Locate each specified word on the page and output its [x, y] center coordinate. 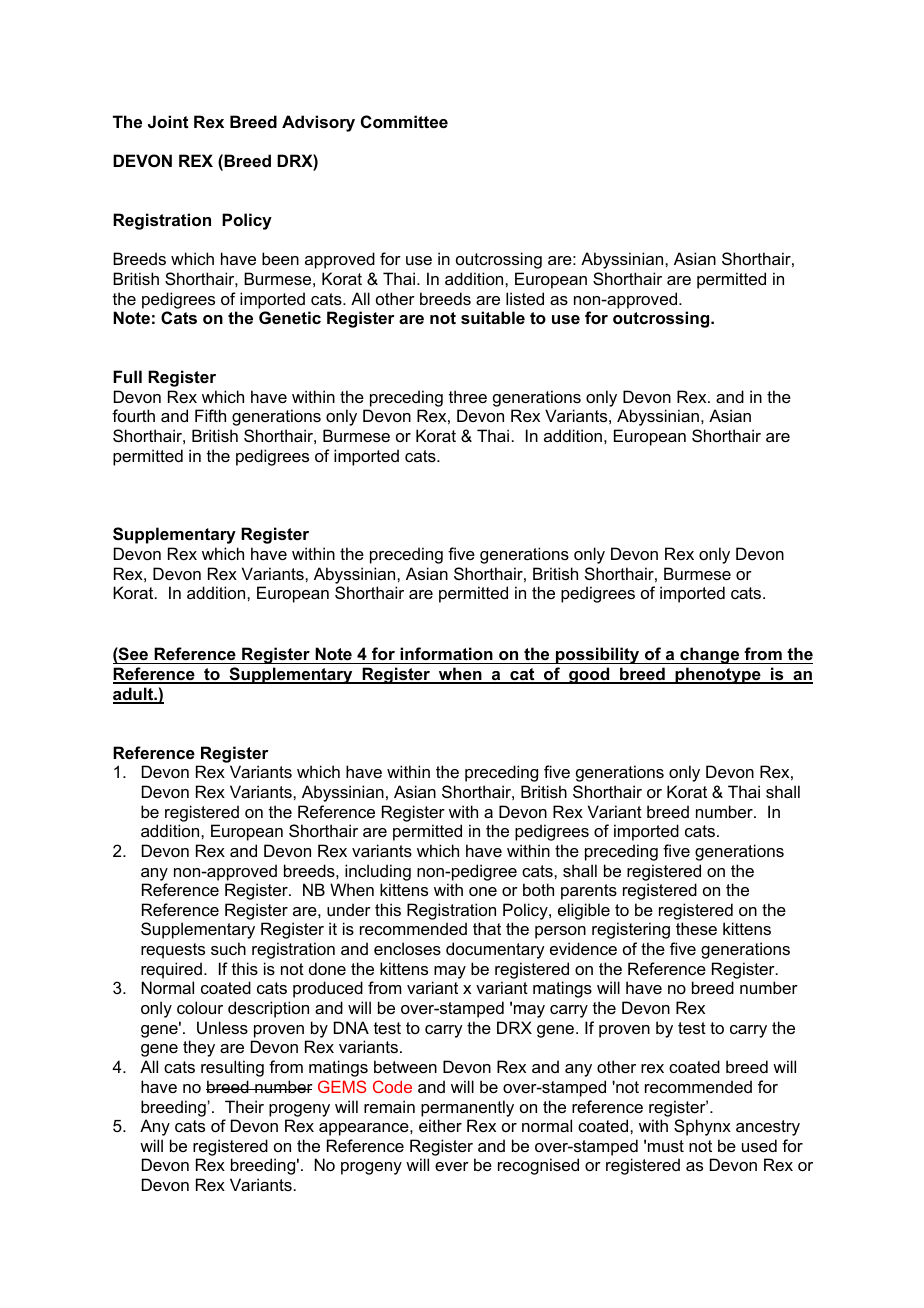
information [446, 653]
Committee [404, 121]
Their [244, 1106]
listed [525, 298]
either [440, 1125]
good [589, 675]
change [710, 655]
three [468, 396]
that [487, 928]
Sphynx [702, 1127]
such [228, 948]
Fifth [210, 415]
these [696, 928]
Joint [168, 121]
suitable [493, 317]
